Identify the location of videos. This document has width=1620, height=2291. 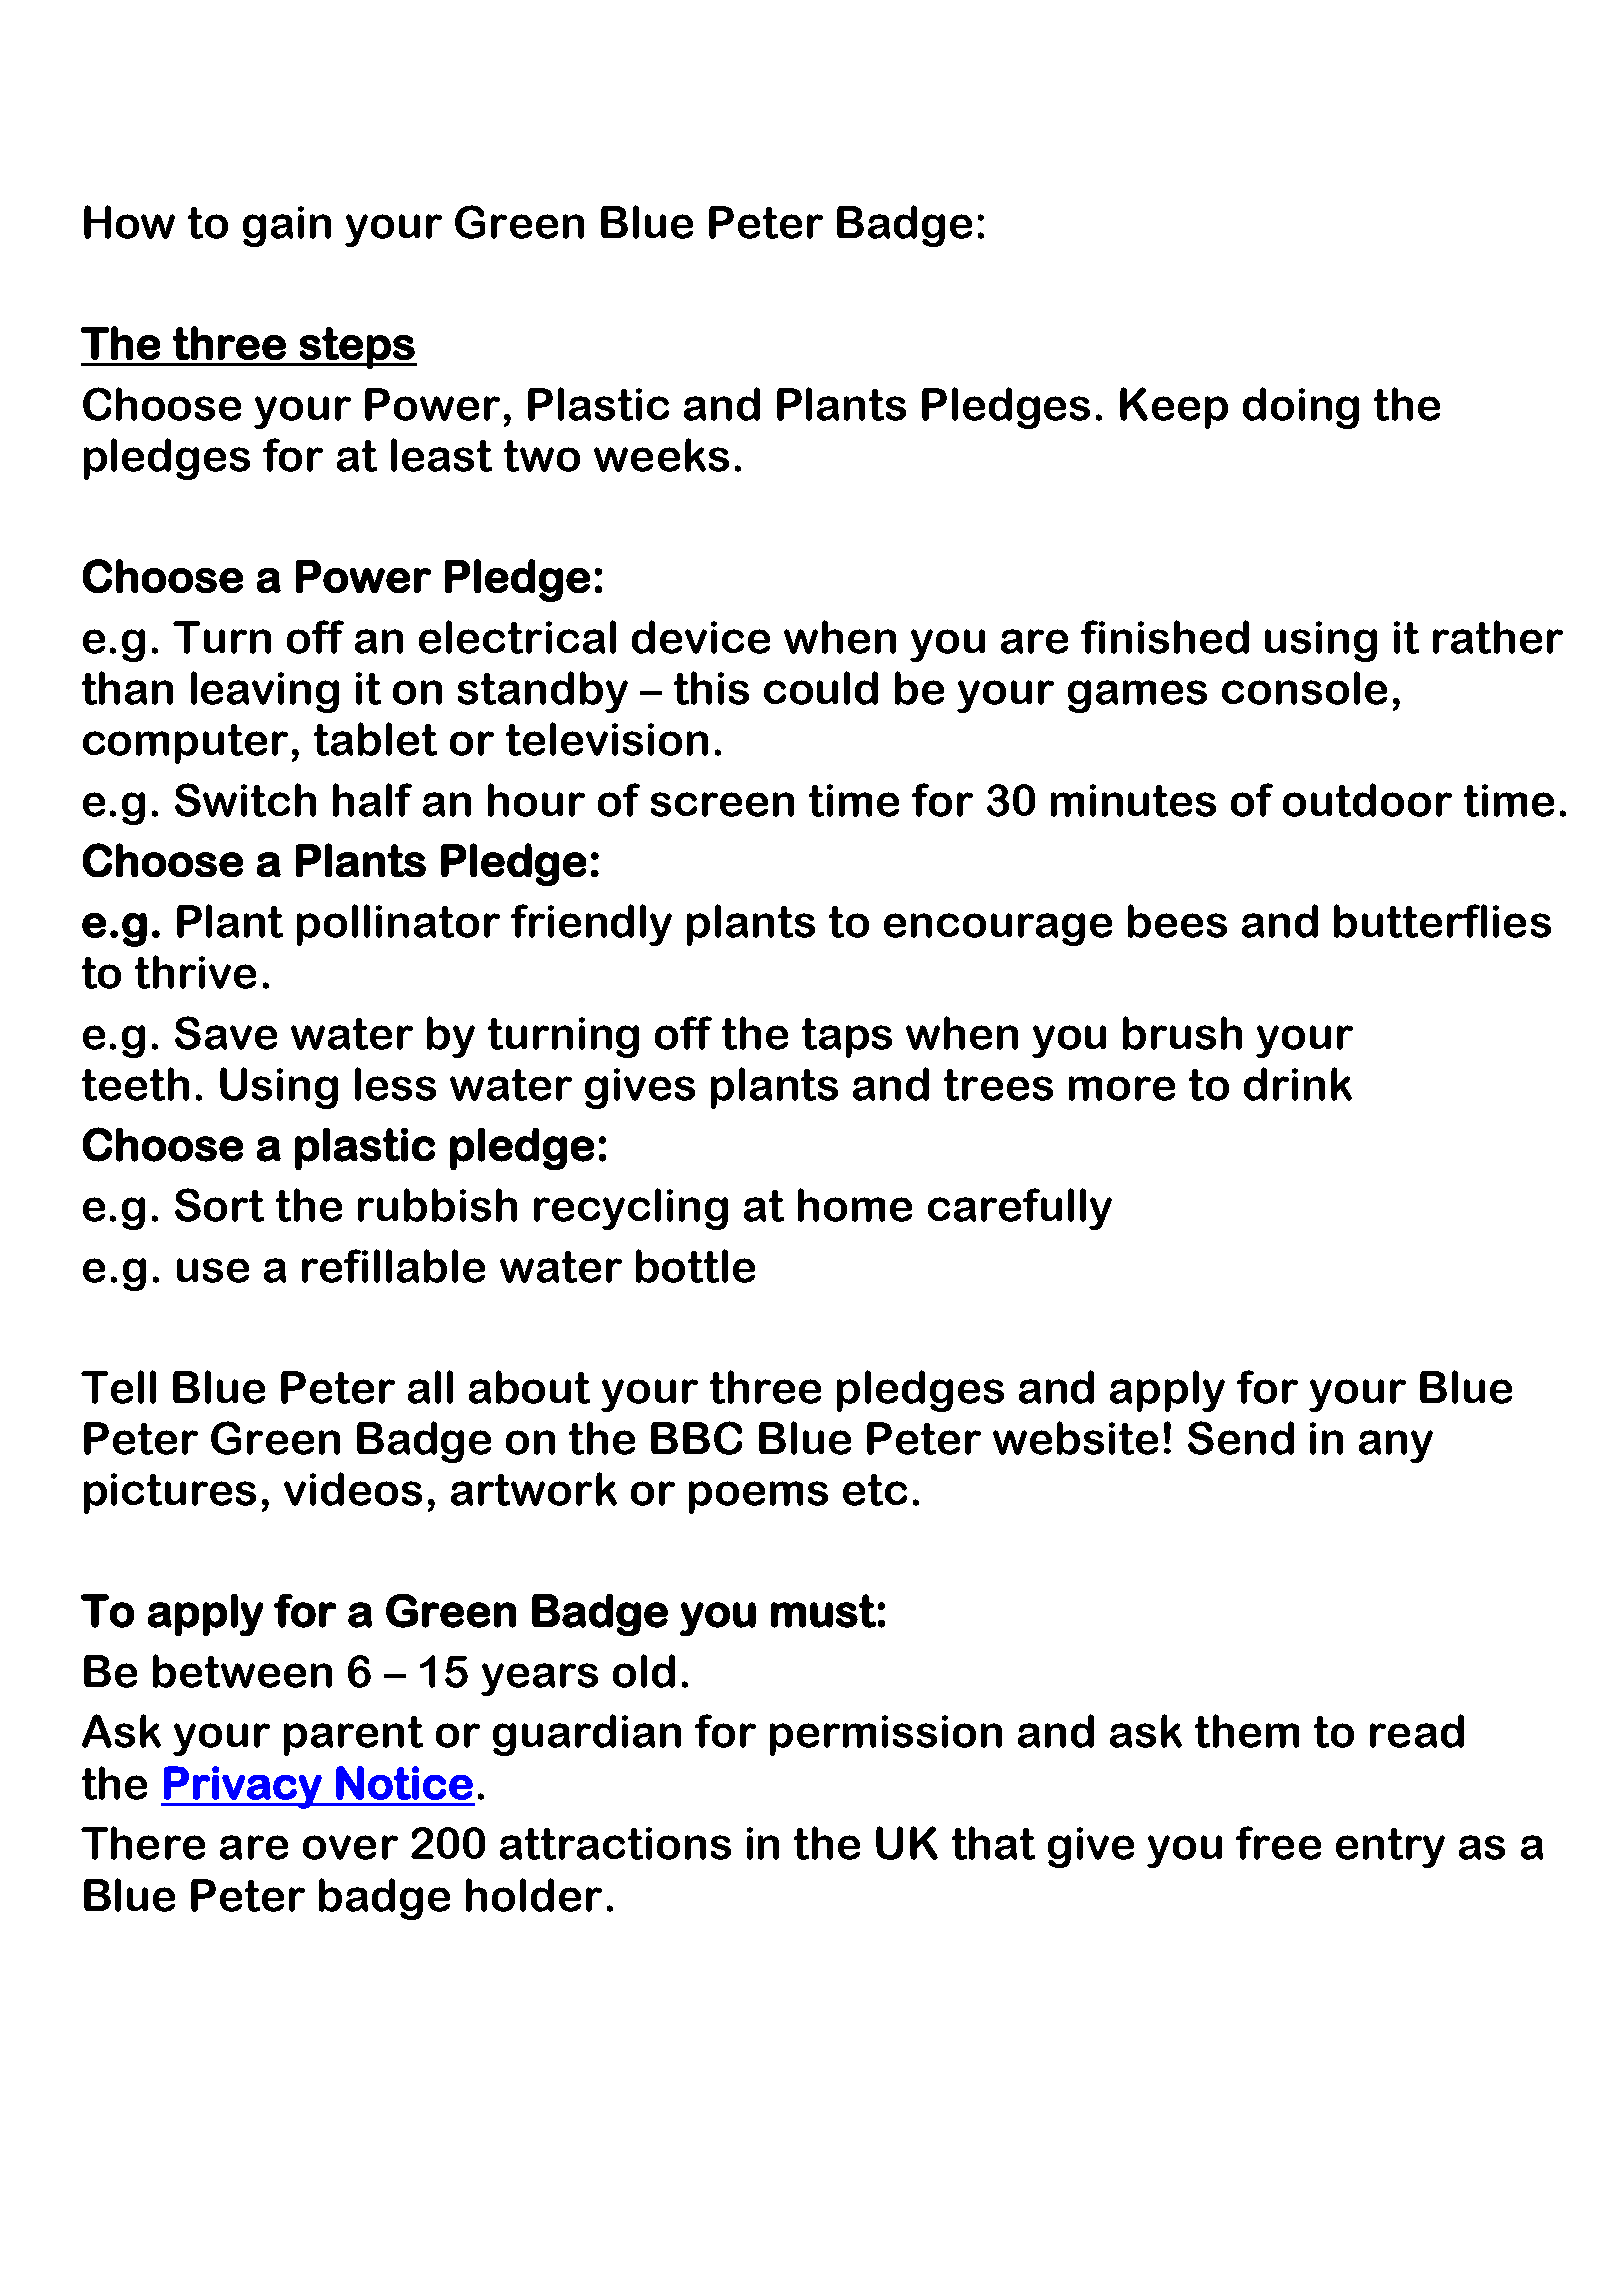
(353, 1489).
